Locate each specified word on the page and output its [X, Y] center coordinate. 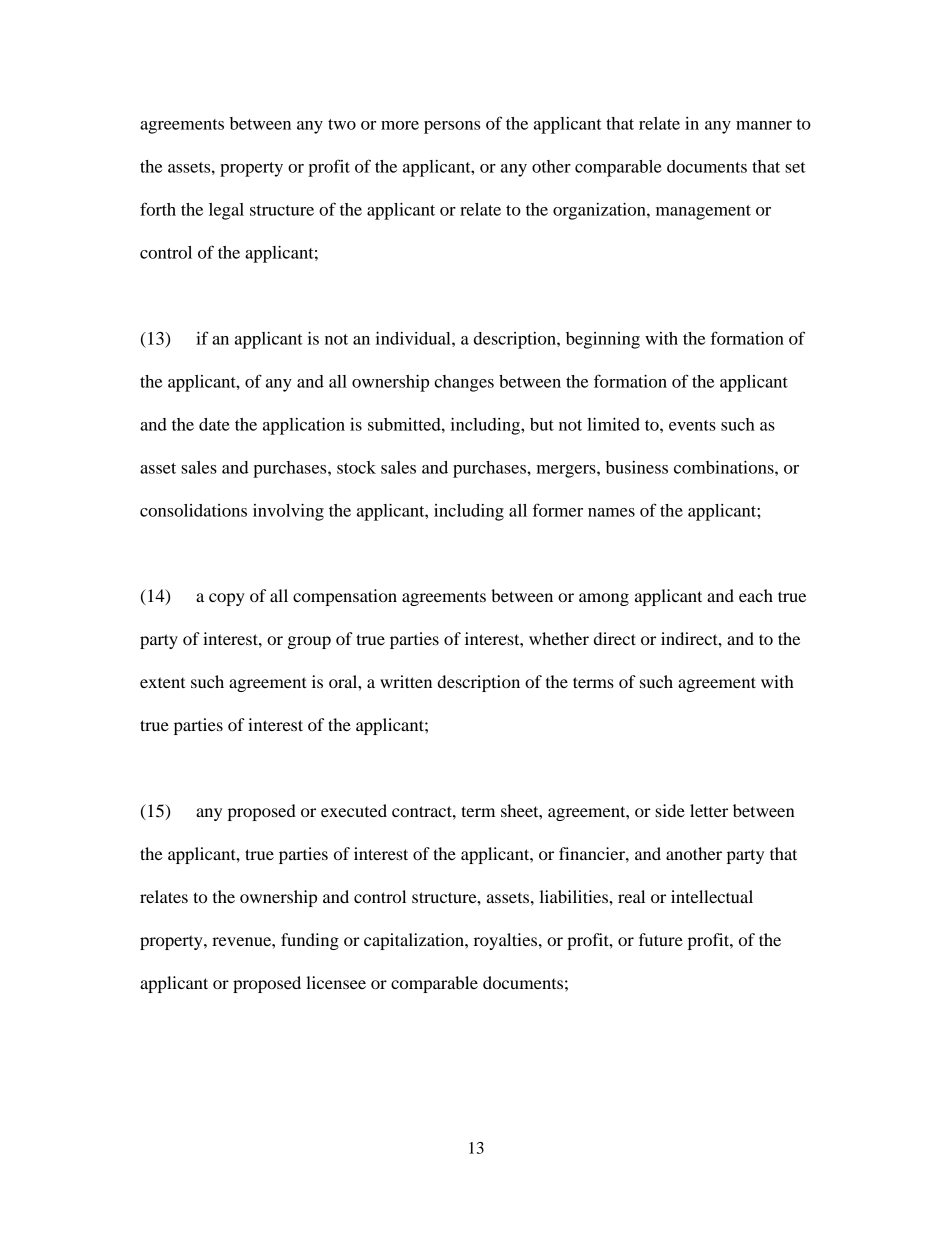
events [692, 425]
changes [464, 383]
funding [310, 941]
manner [764, 125]
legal [226, 211]
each [756, 595]
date [214, 424]
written [406, 681]
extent [162, 682]
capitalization [415, 941]
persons [452, 127]
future [661, 939]
